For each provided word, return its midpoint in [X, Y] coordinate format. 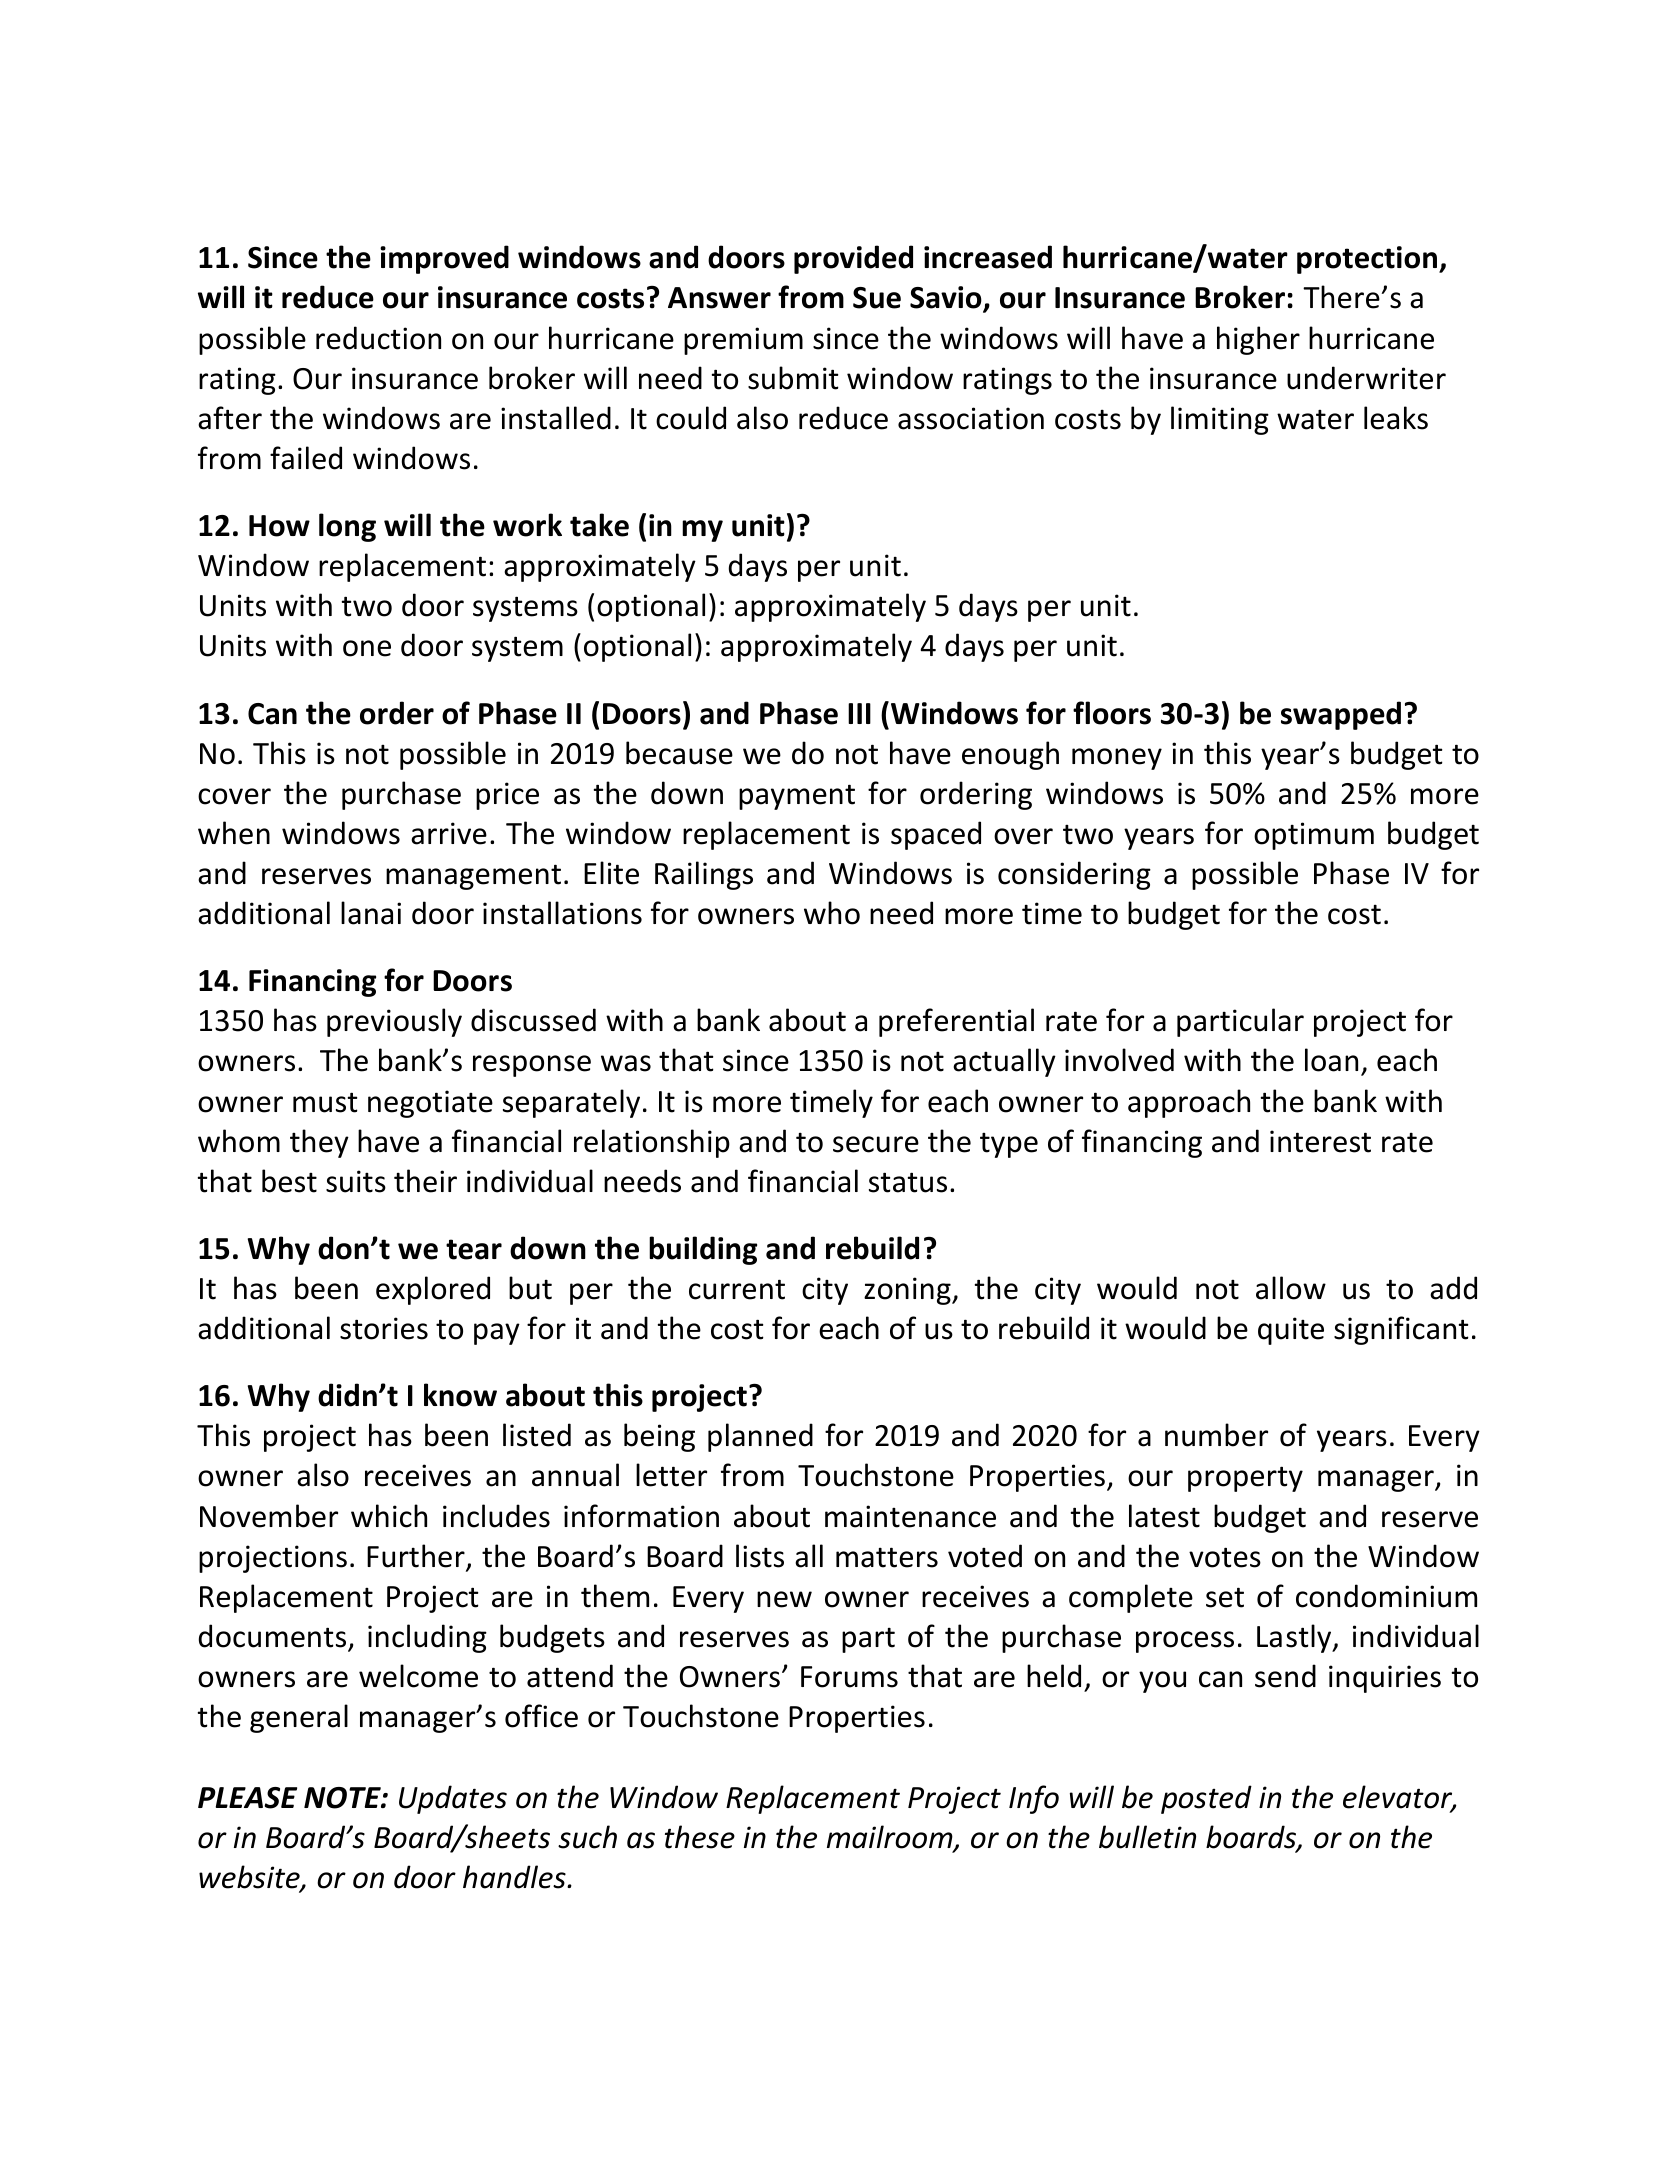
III [859, 713]
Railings [704, 875]
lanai [371, 913]
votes [1225, 1557]
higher [1258, 340]
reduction [378, 338]
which [389, 1516]
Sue [877, 298]
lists [760, 1556]
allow [1291, 1288]
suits [356, 1181]
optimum [1314, 836]
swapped [1341, 715]
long [347, 527]
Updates [453, 1799]
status [908, 1182]
